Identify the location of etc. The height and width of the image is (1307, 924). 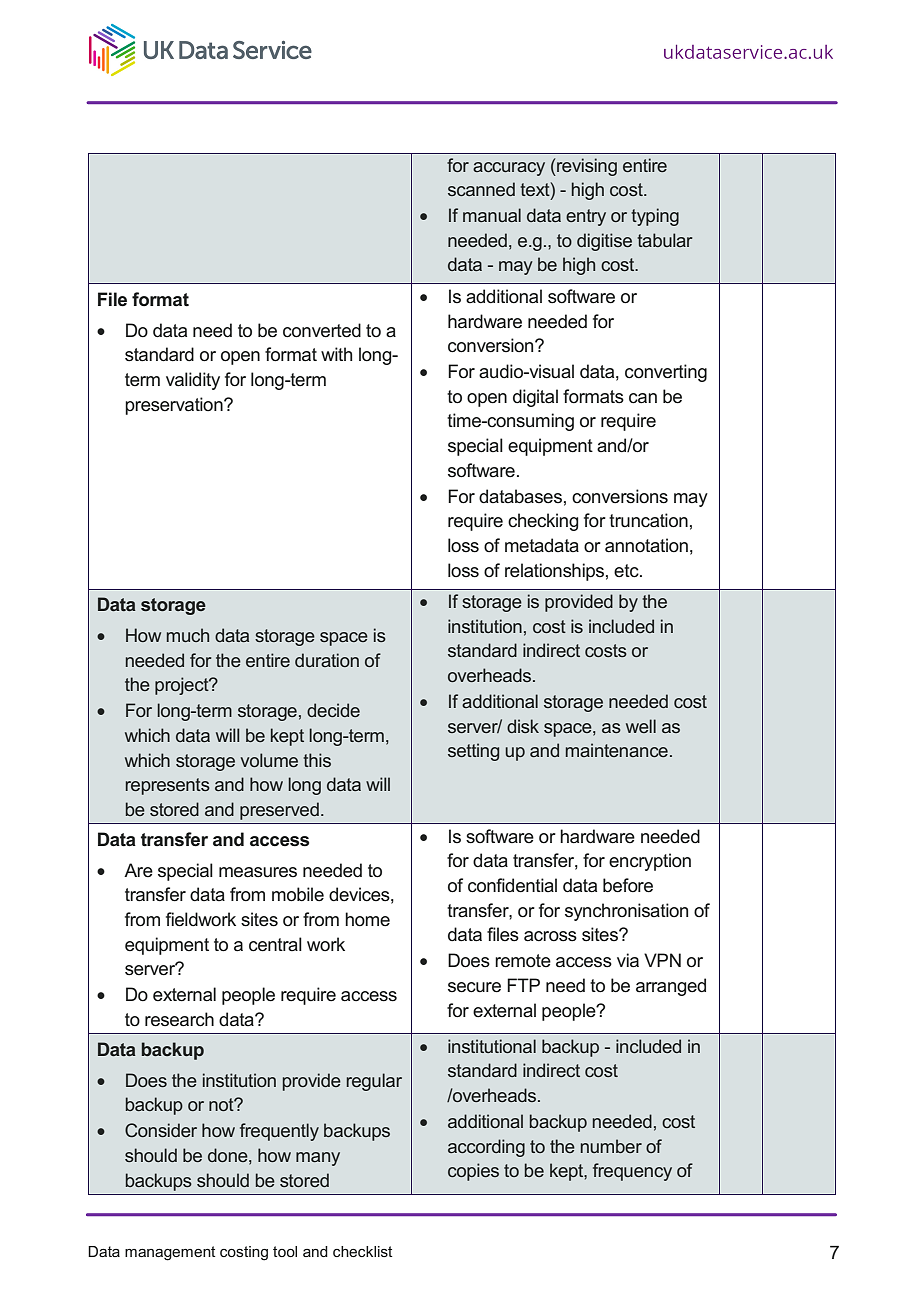
(627, 571).
